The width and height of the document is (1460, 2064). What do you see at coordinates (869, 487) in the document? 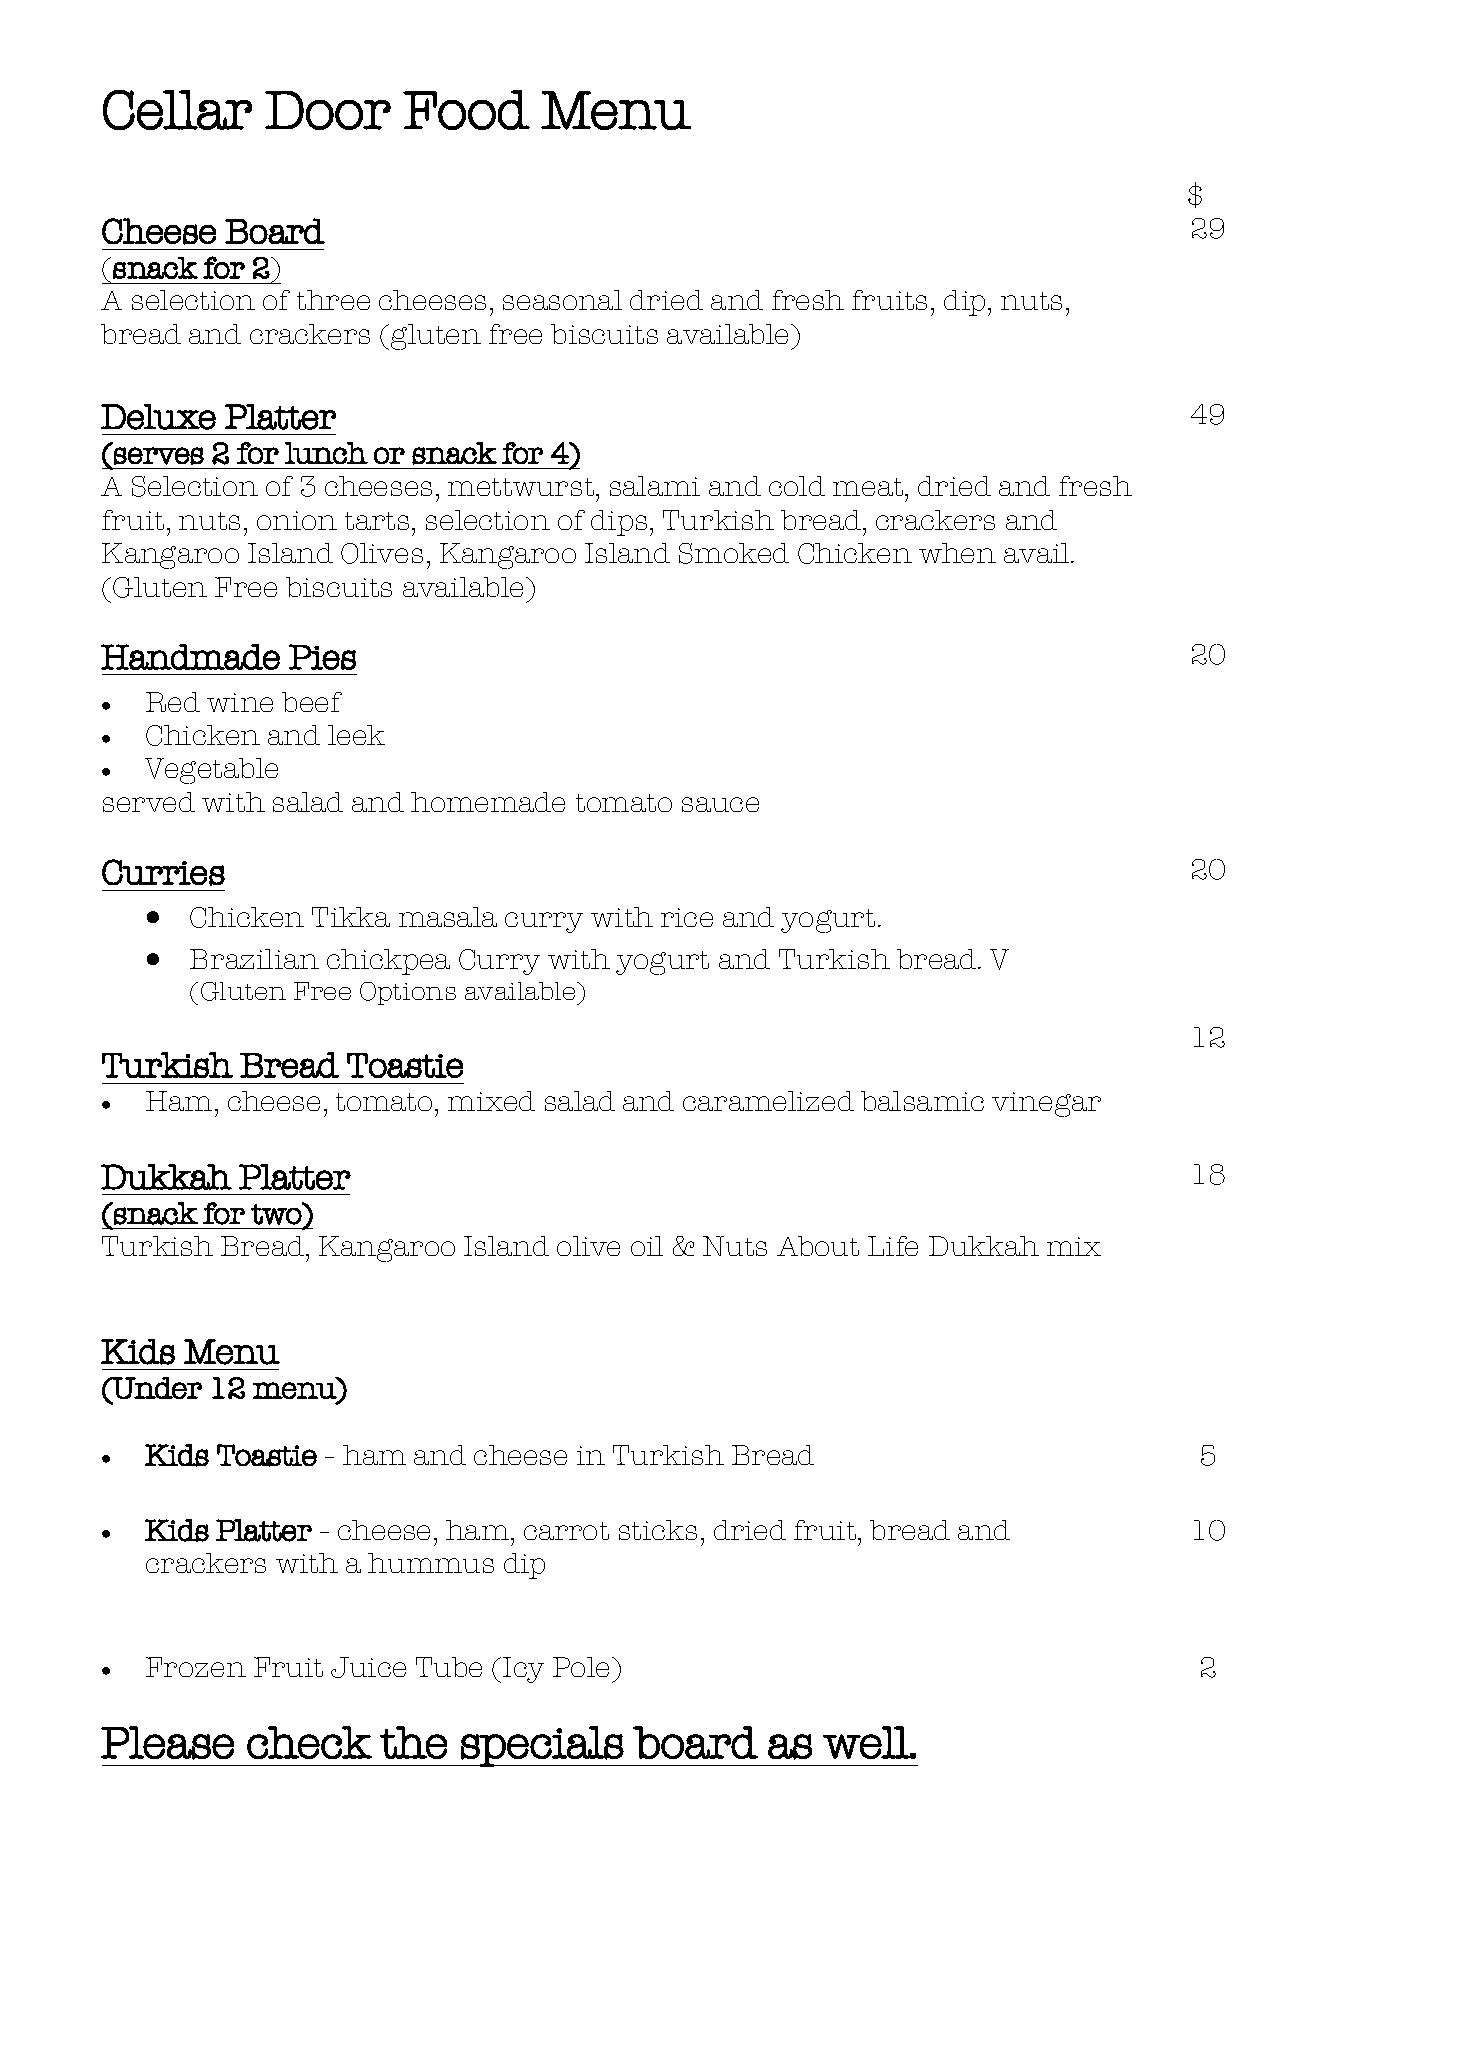
I see `meat` at bounding box center [869, 487].
